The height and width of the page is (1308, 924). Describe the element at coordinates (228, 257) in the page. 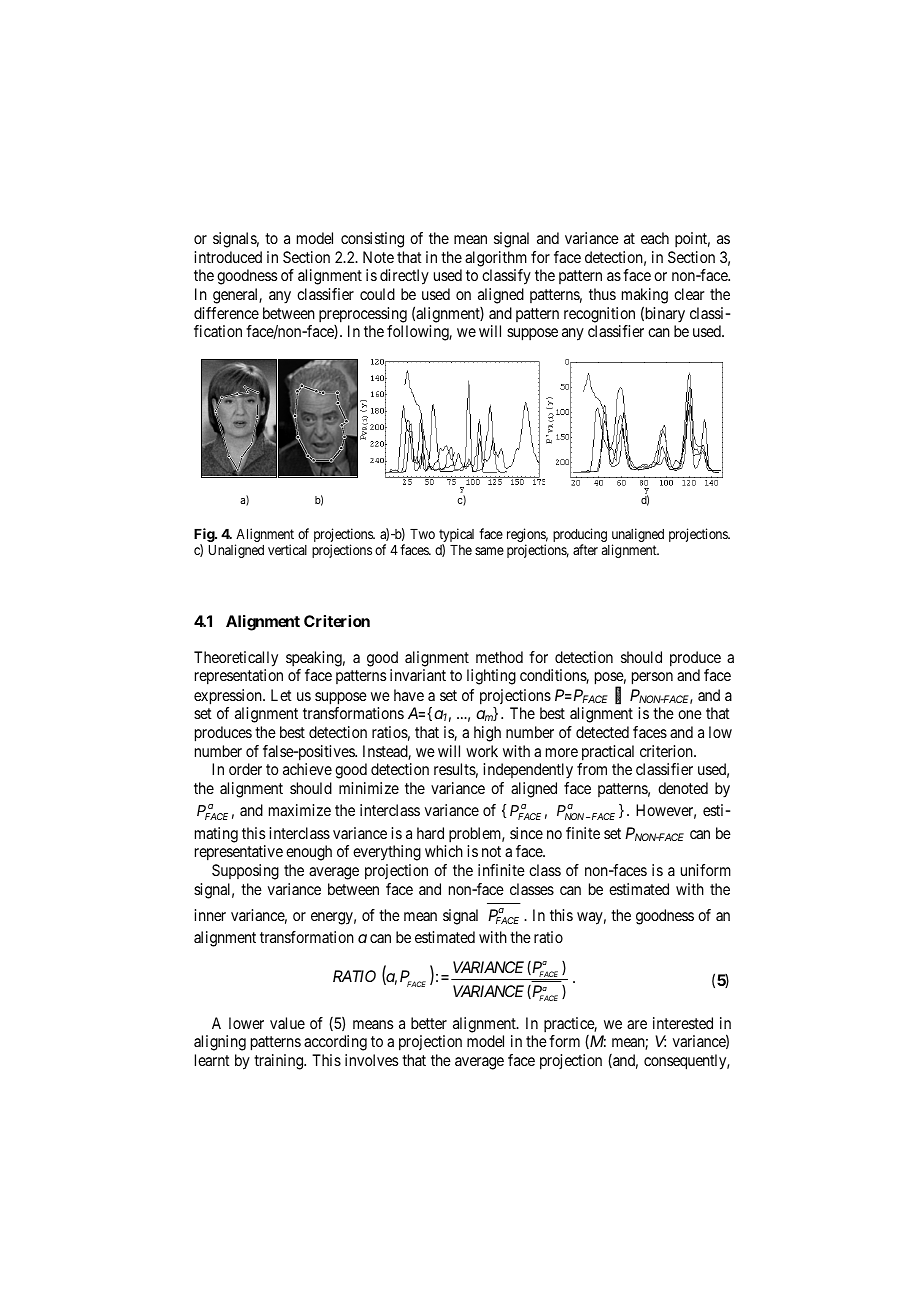

I see `introduced` at that location.
